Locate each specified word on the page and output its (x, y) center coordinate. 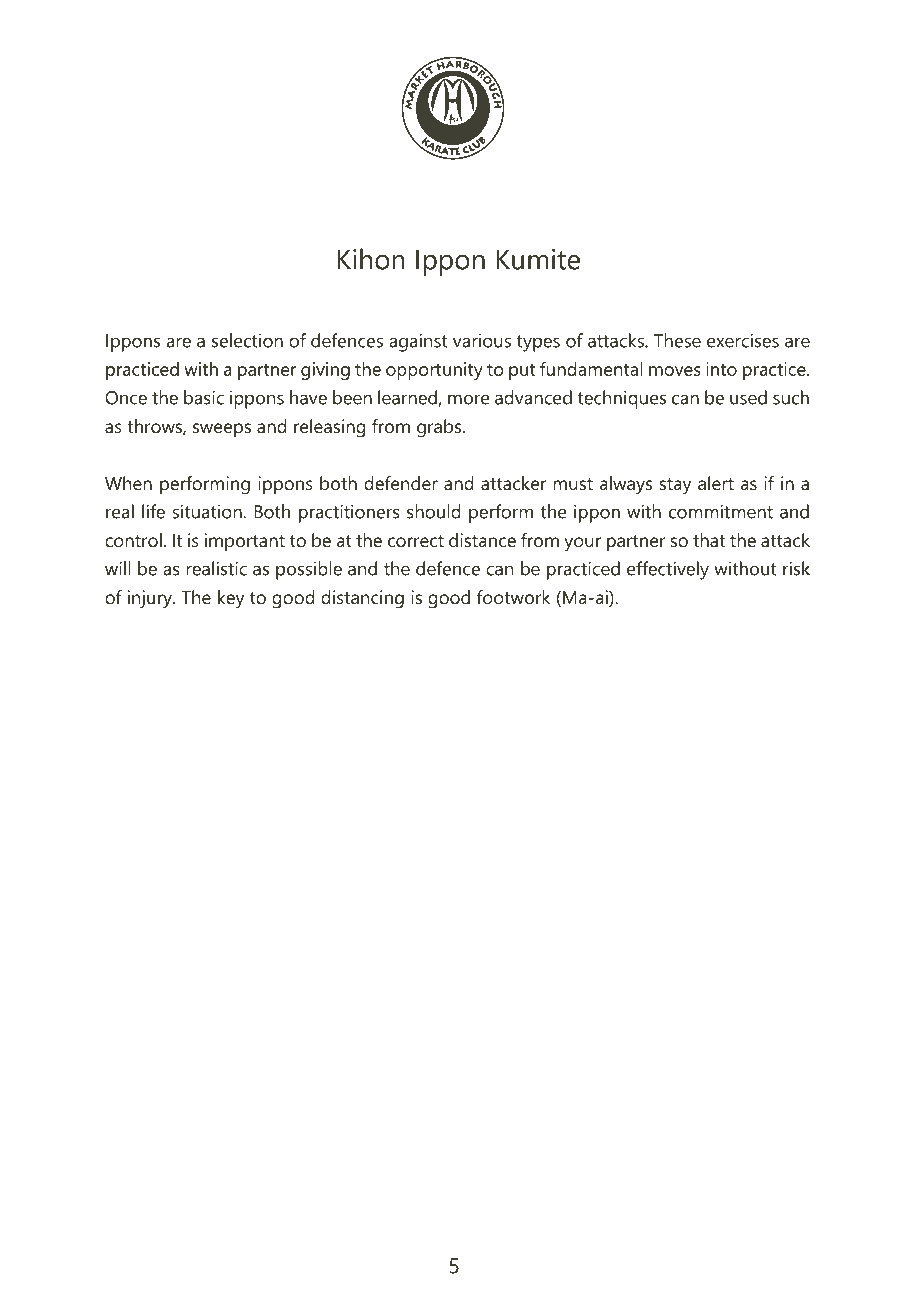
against (418, 342)
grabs (440, 428)
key (231, 599)
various (482, 340)
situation (207, 511)
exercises (743, 340)
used (748, 397)
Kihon (371, 259)
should (434, 511)
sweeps (222, 430)
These (677, 340)
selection (247, 340)
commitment (721, 511)
